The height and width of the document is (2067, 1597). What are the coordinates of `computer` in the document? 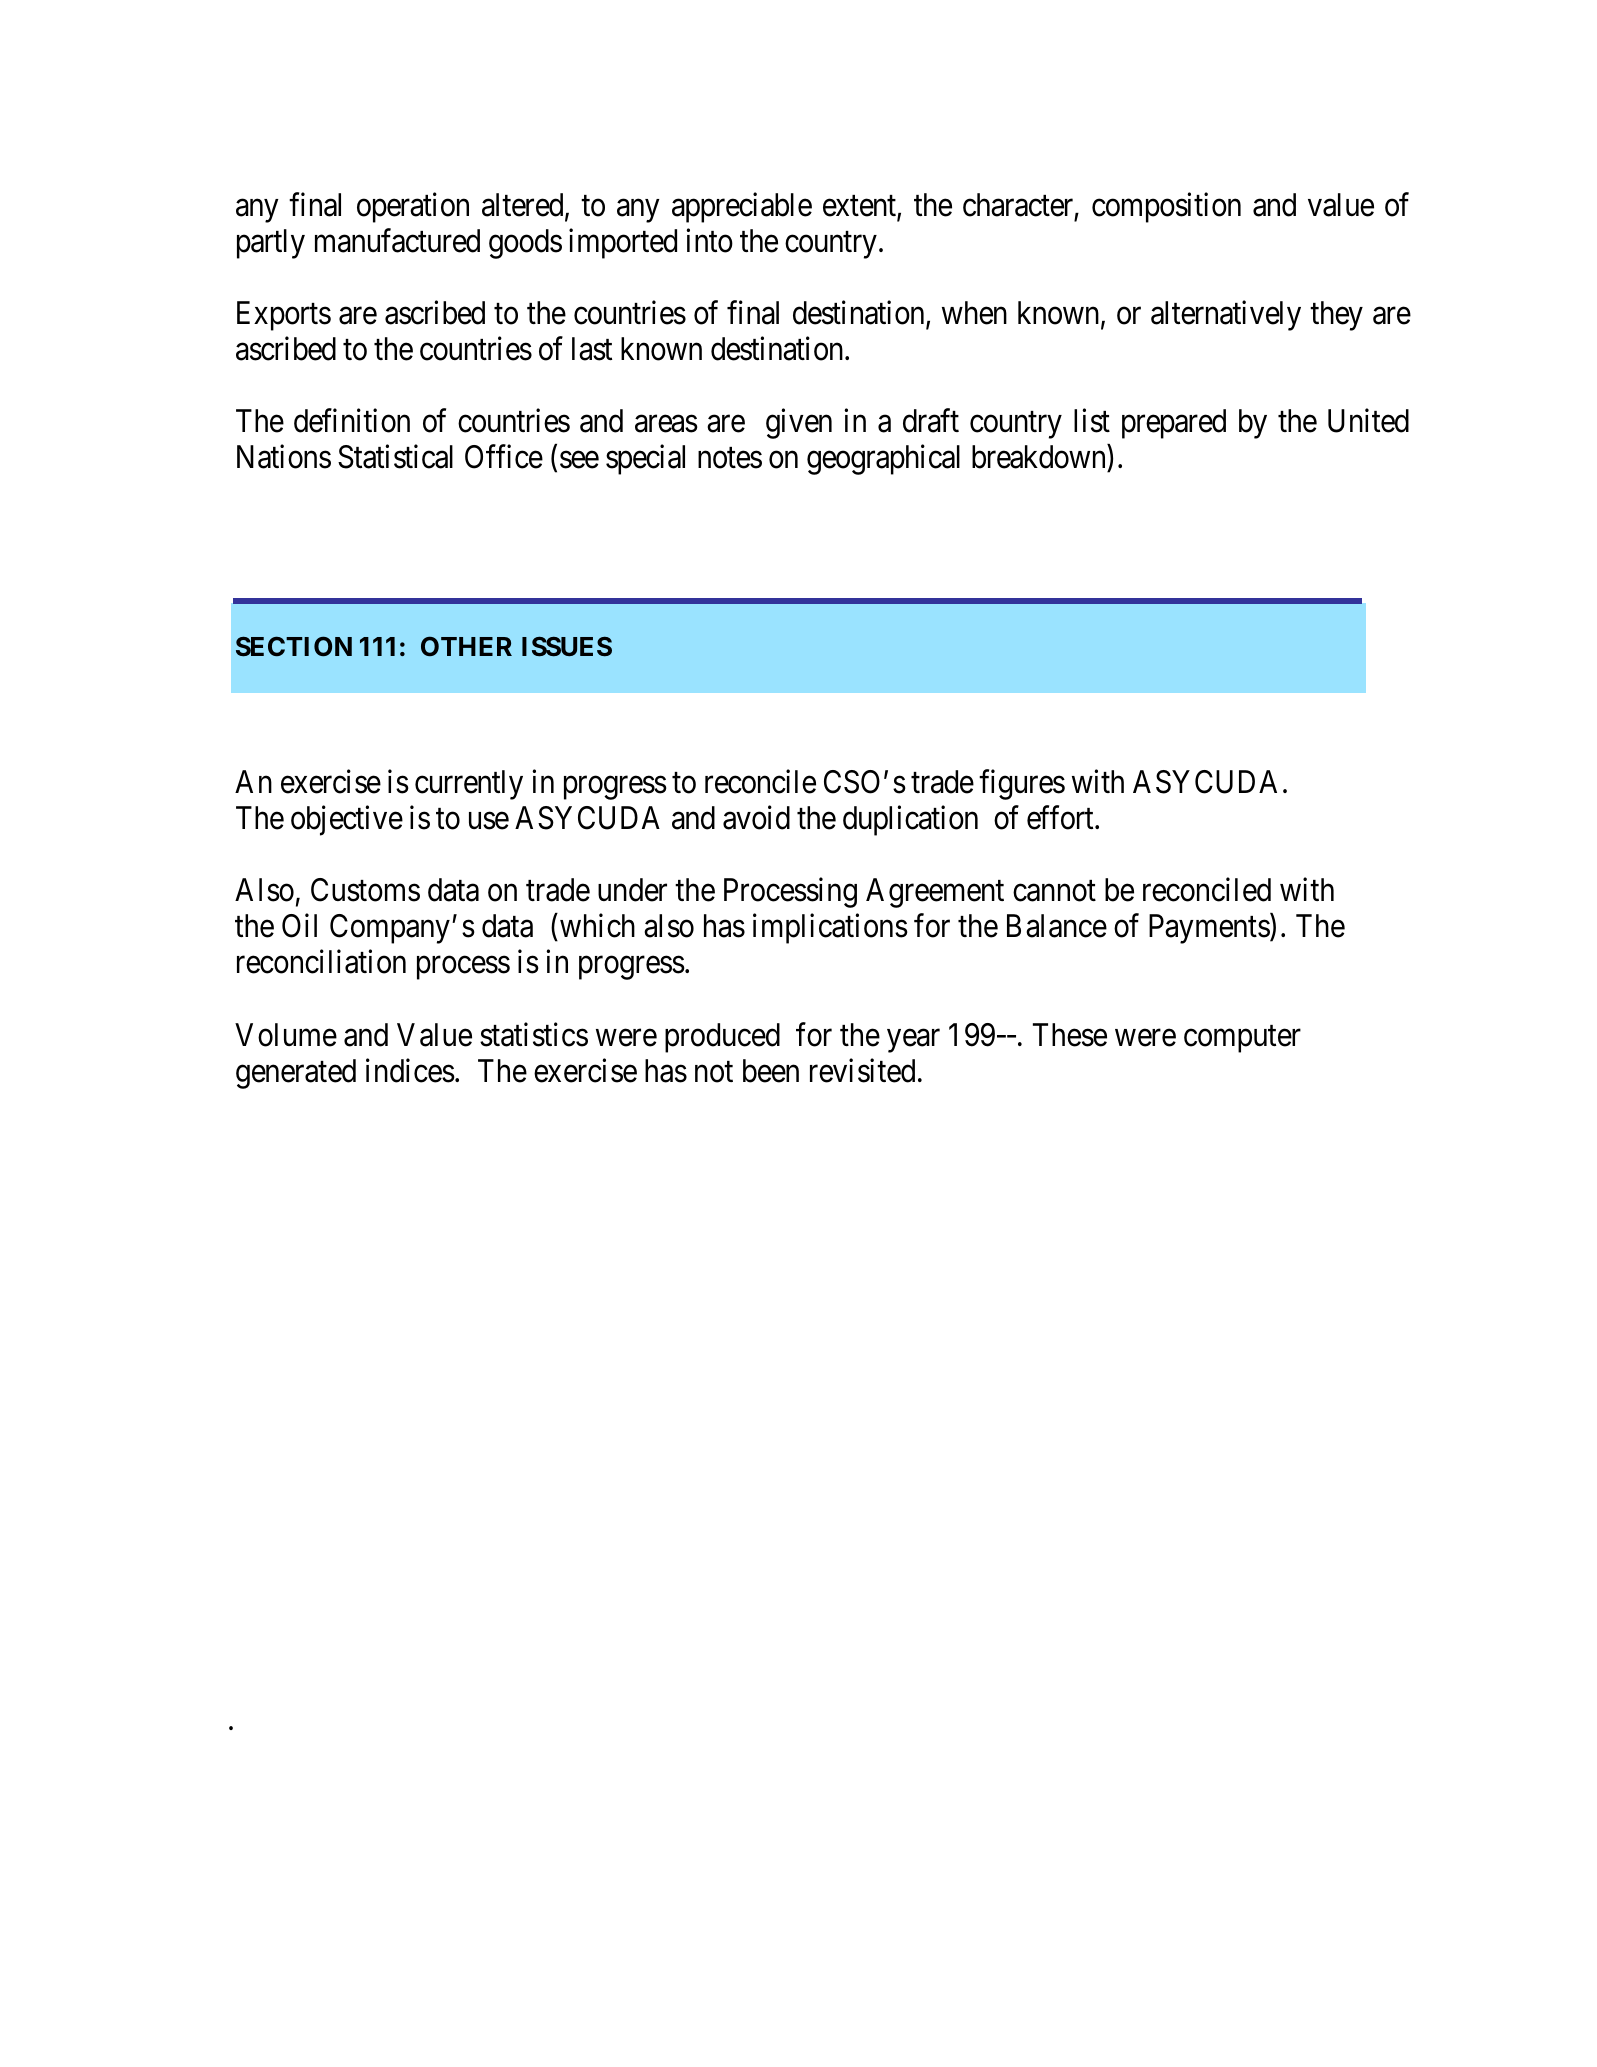 It's located at (1242, 1039).
